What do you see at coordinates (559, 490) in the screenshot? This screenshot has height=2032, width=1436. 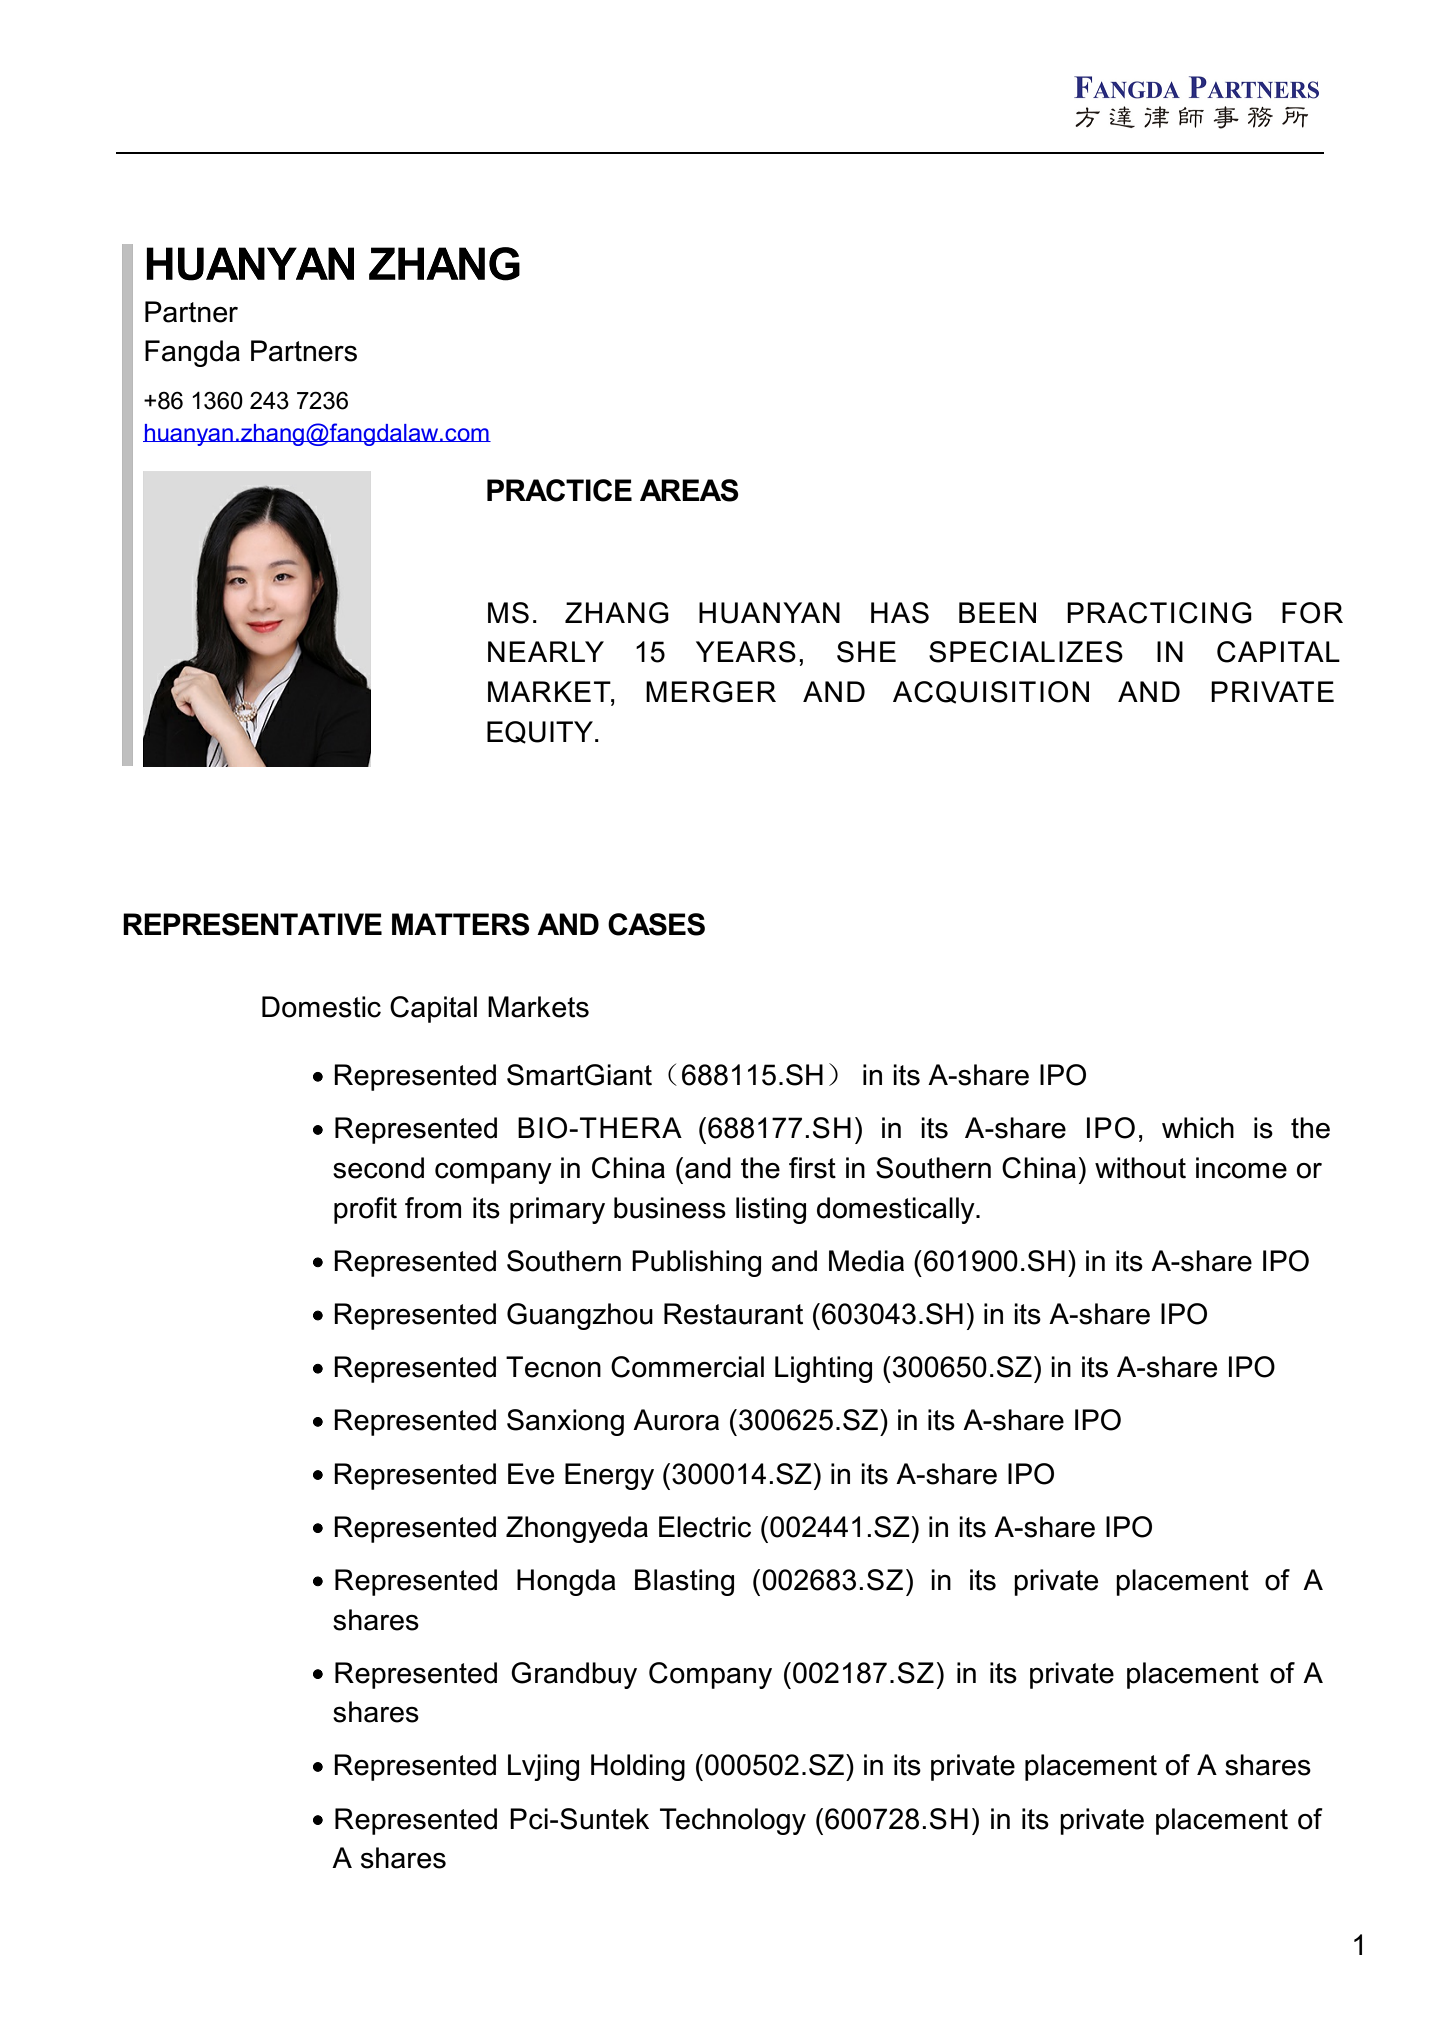 I see `PRACTICE` at bounding box center [559, 490].
